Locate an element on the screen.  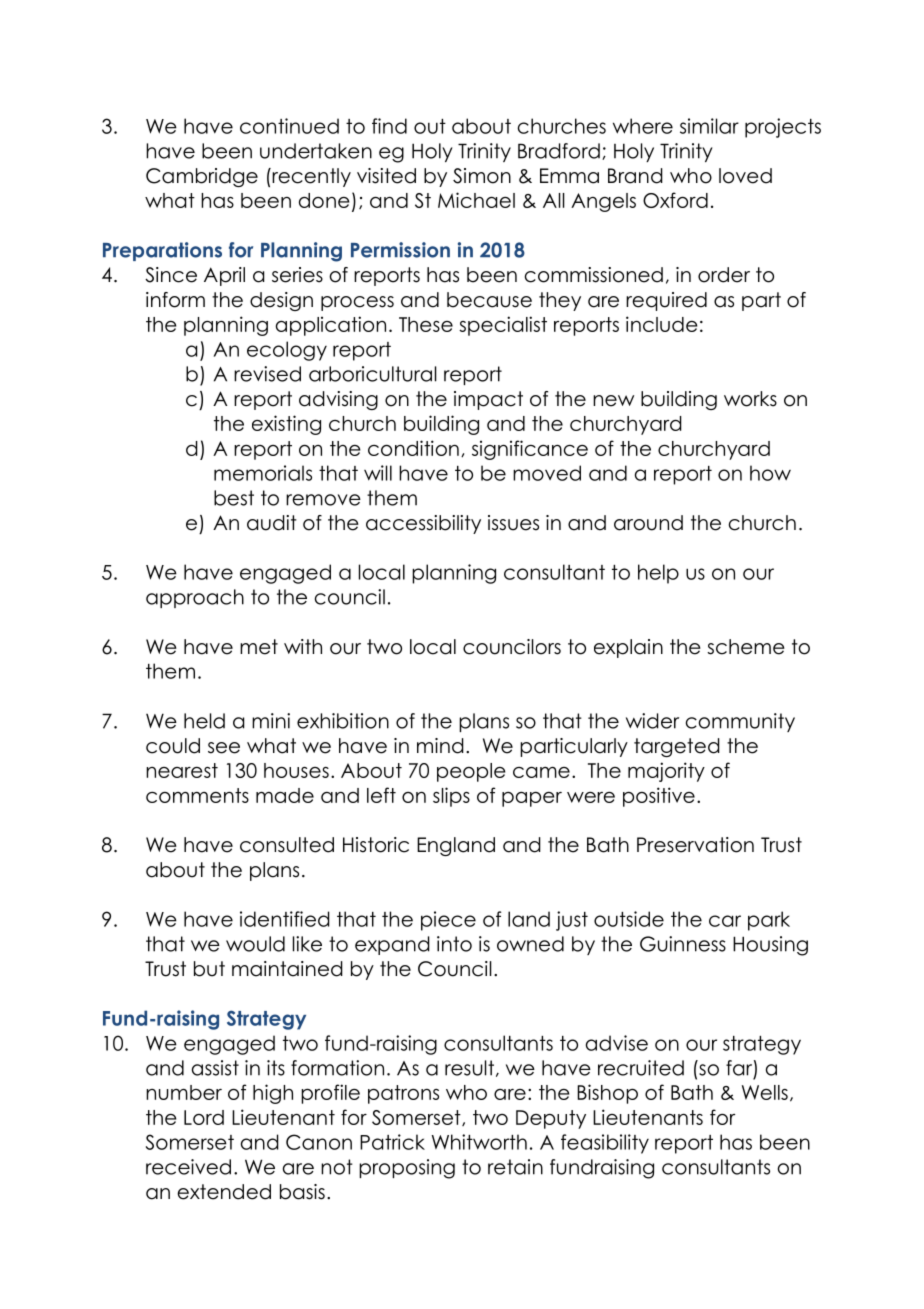
best is located at coordinates (234, 498).
